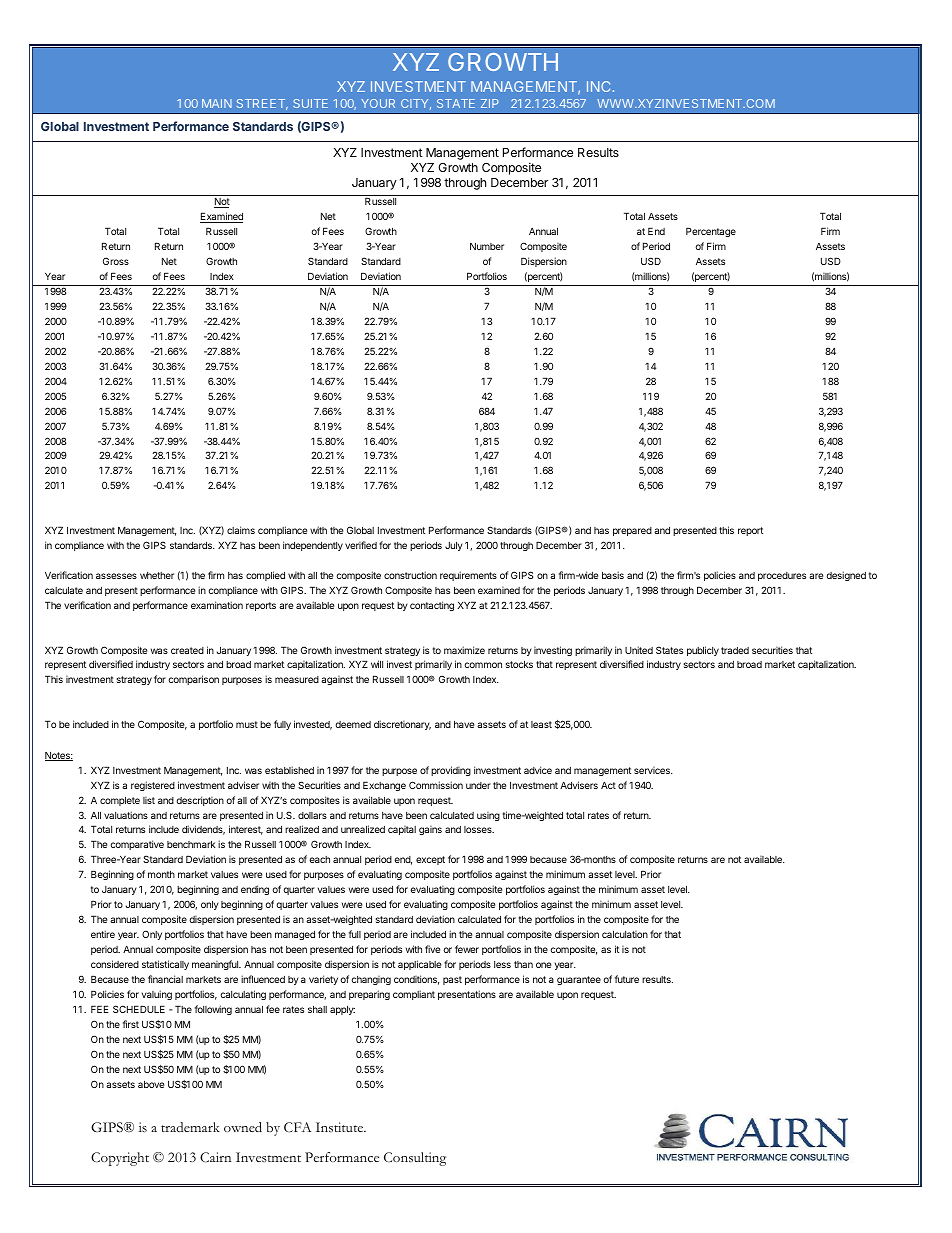 The width and height of the screenshot is (952, 1233). I want to click on ZIP, so click(490, 103).
